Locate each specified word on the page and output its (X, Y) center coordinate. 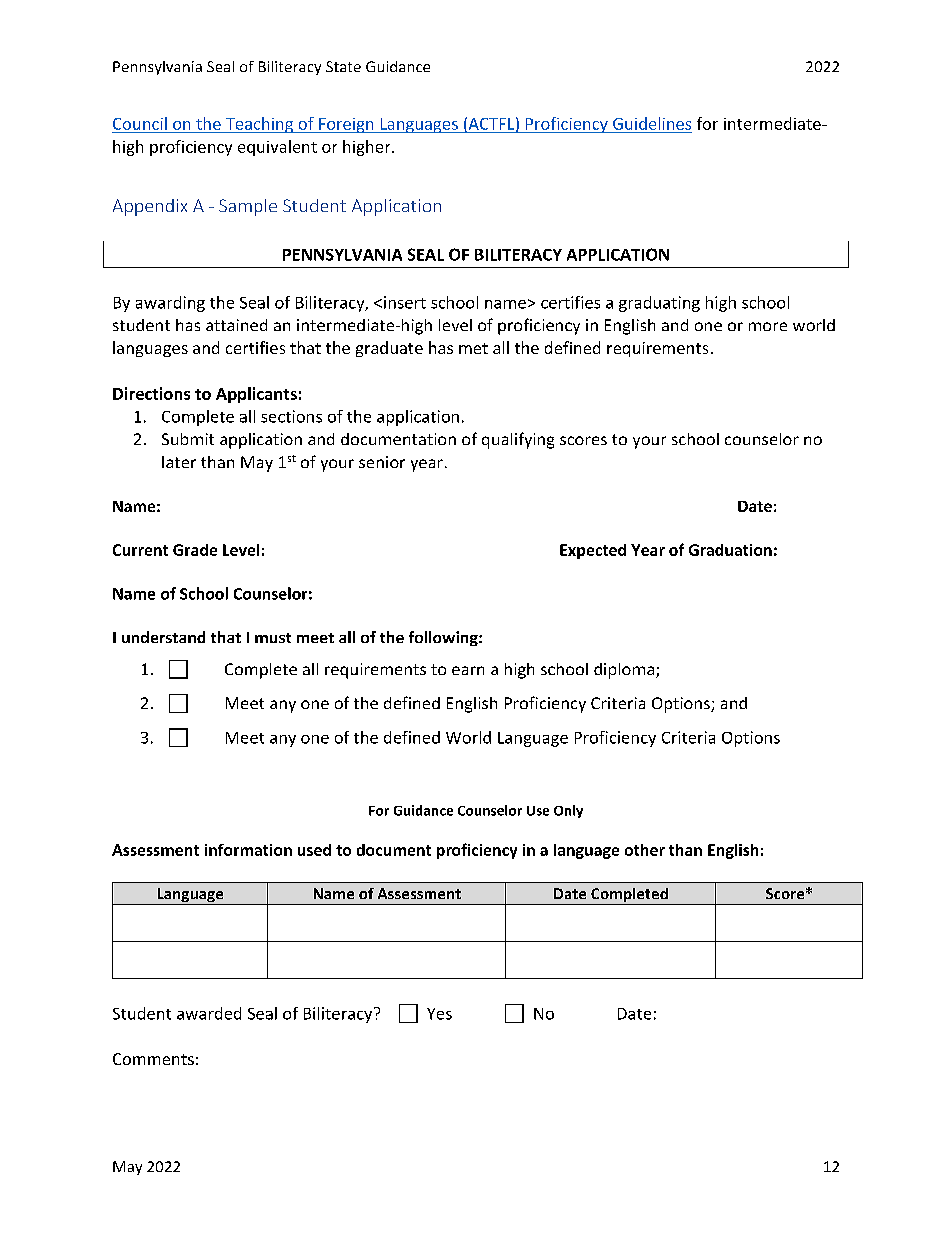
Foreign (346, 125)
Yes (439, 1014)
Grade (195, 550)
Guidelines (652, 123)
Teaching (259, 125)
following (444, 638)
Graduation (730, 550)
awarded (209, 1013)
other (645, 850)
